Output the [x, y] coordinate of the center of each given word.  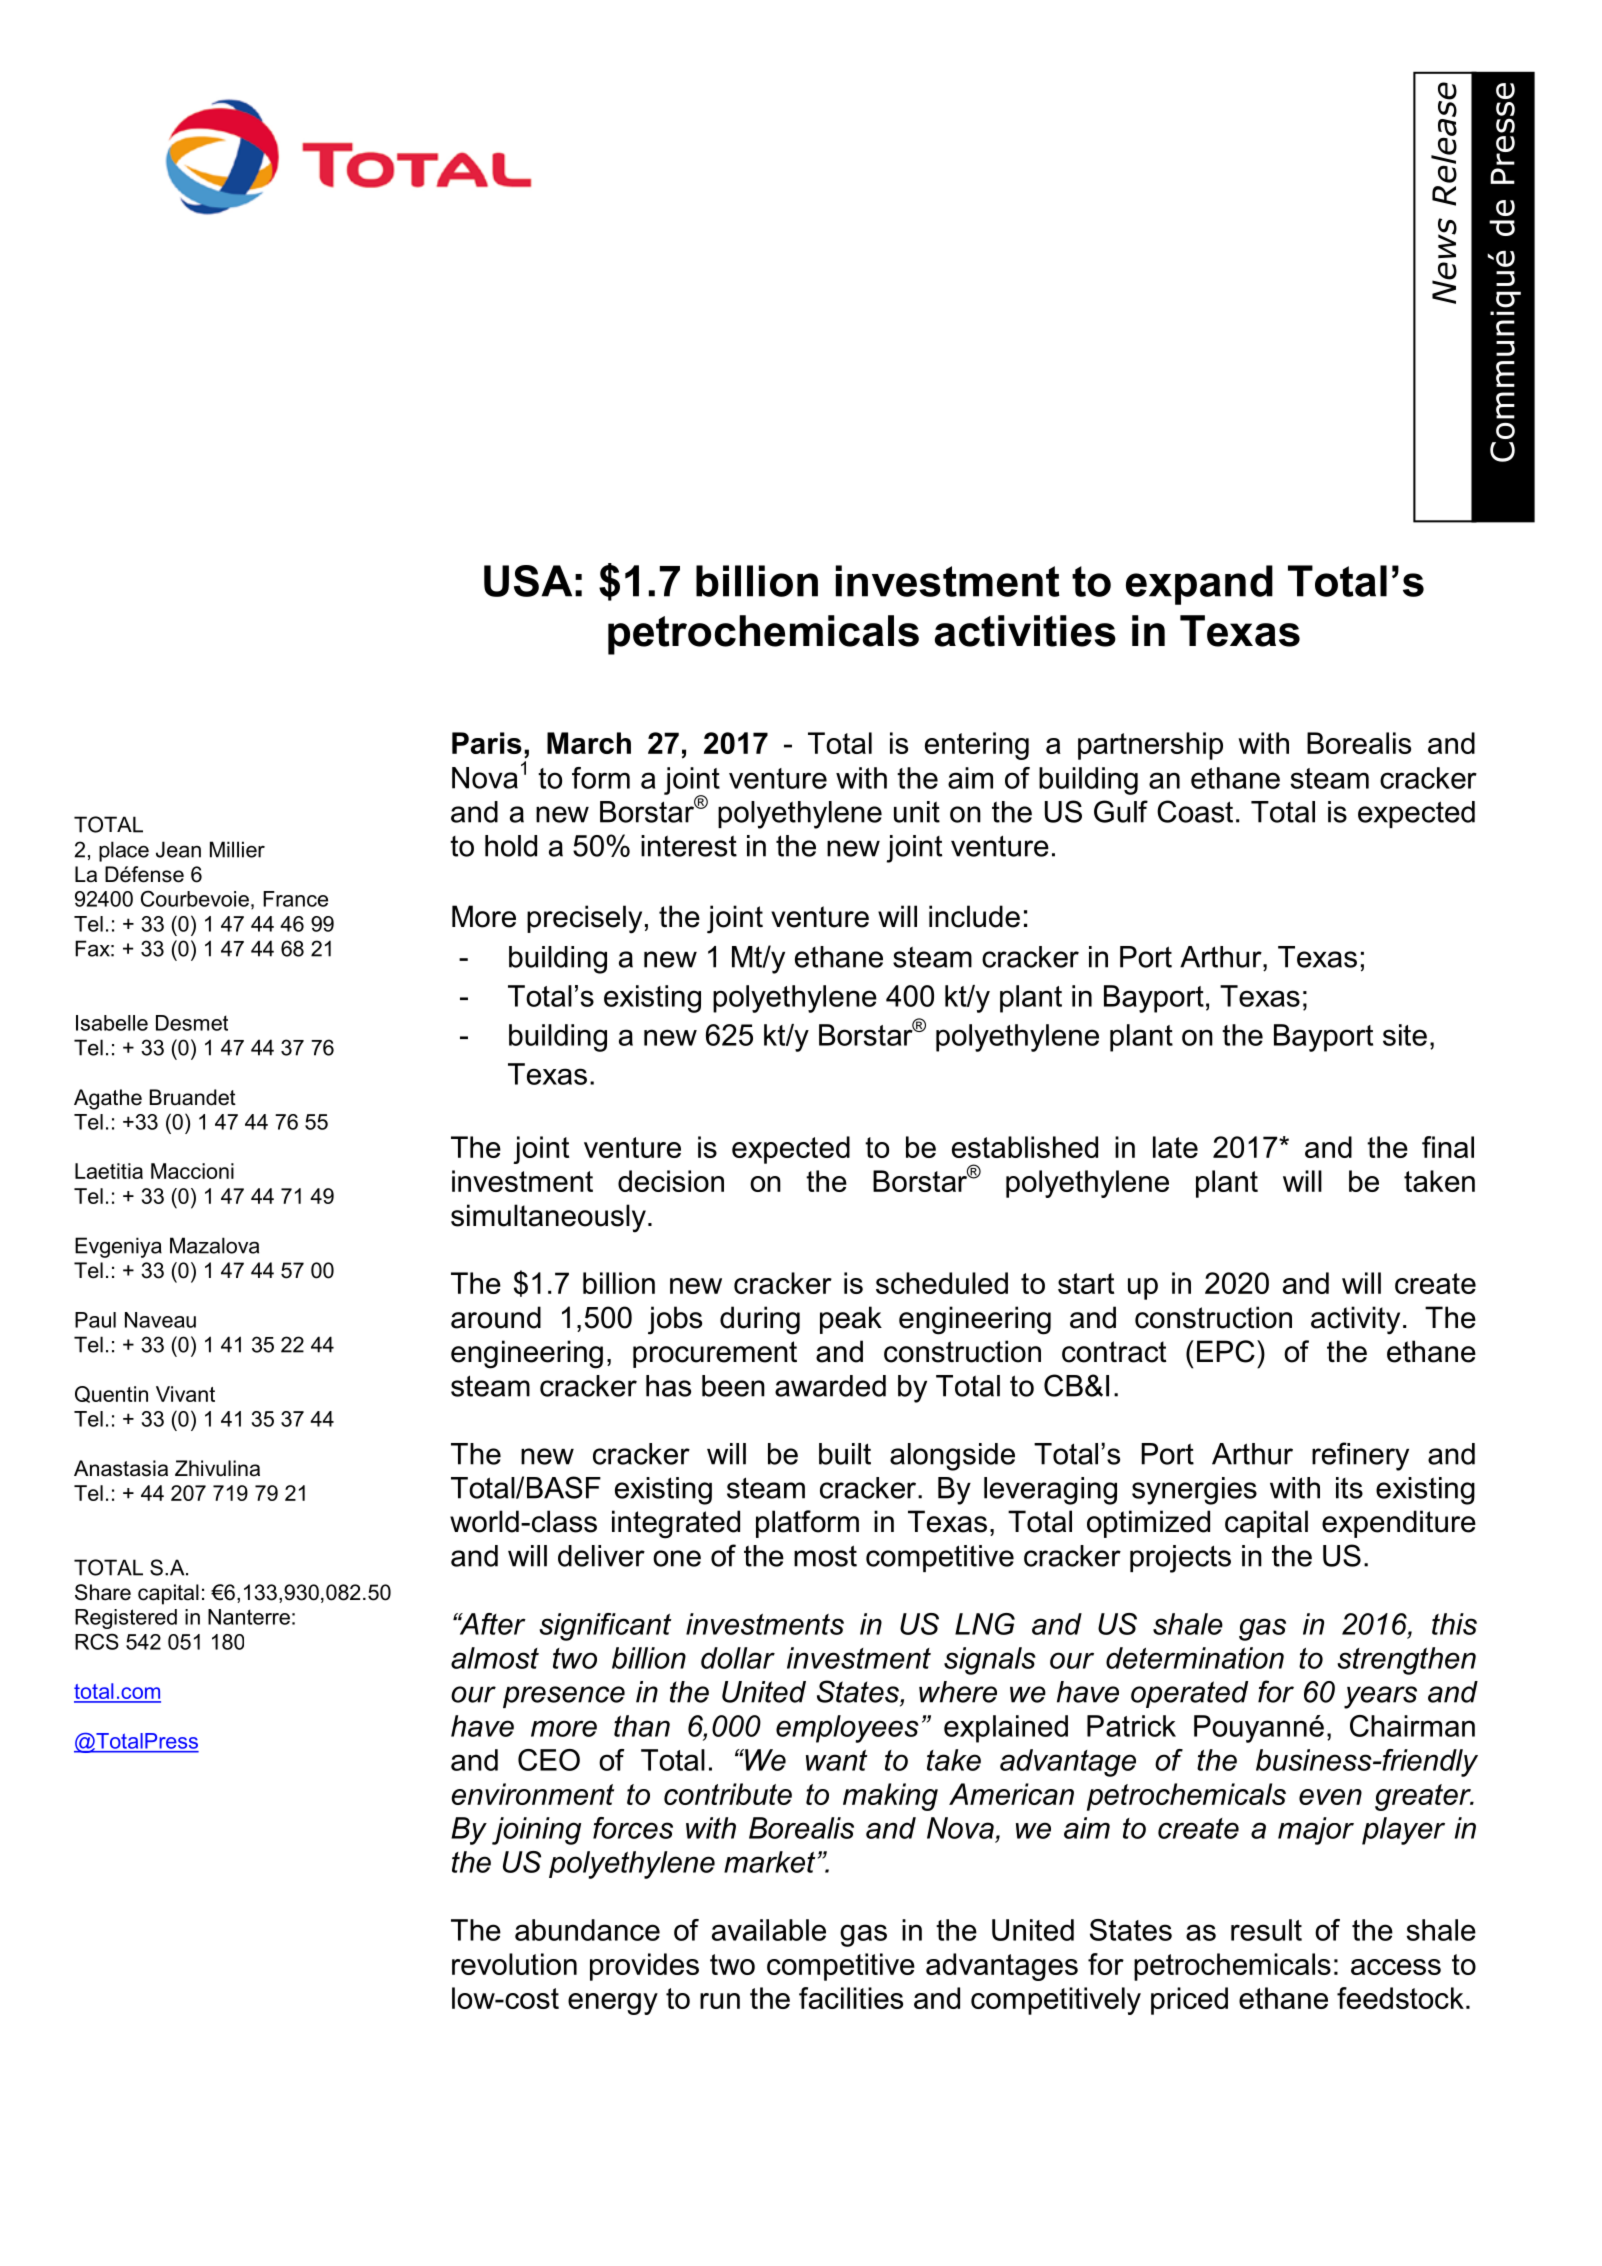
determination [1195, 1658]
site [1405, 1035]
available [769, 1930]
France [295, 899]
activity [1355, 1320]
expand [1199, 585]
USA [528, 581]
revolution [514, 1964]
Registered [126, 1619]
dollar [738, 1658]
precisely [584, 919]
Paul [95, 1320]
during [760, 1320]
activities [1025, 631]
